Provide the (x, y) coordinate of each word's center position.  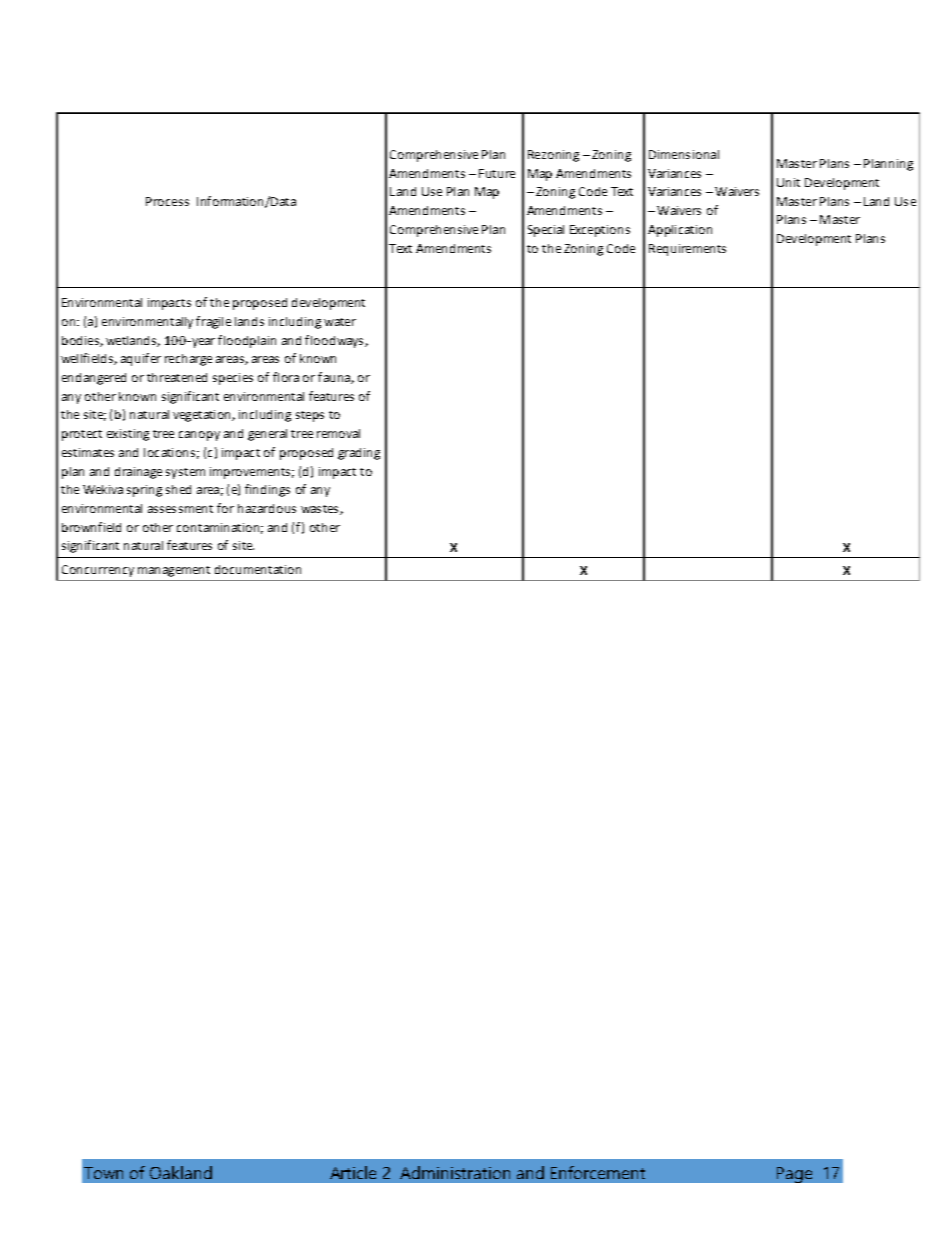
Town (103, 1173)
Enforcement (598, 1172)
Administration (455, 1172)
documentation (258, 569)
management (174, 571)
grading (359, 454)
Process (167, 201)
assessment (180, 509)
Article (353, 1172)
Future (497, 173)
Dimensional (684, 154)
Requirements (687, 250)
